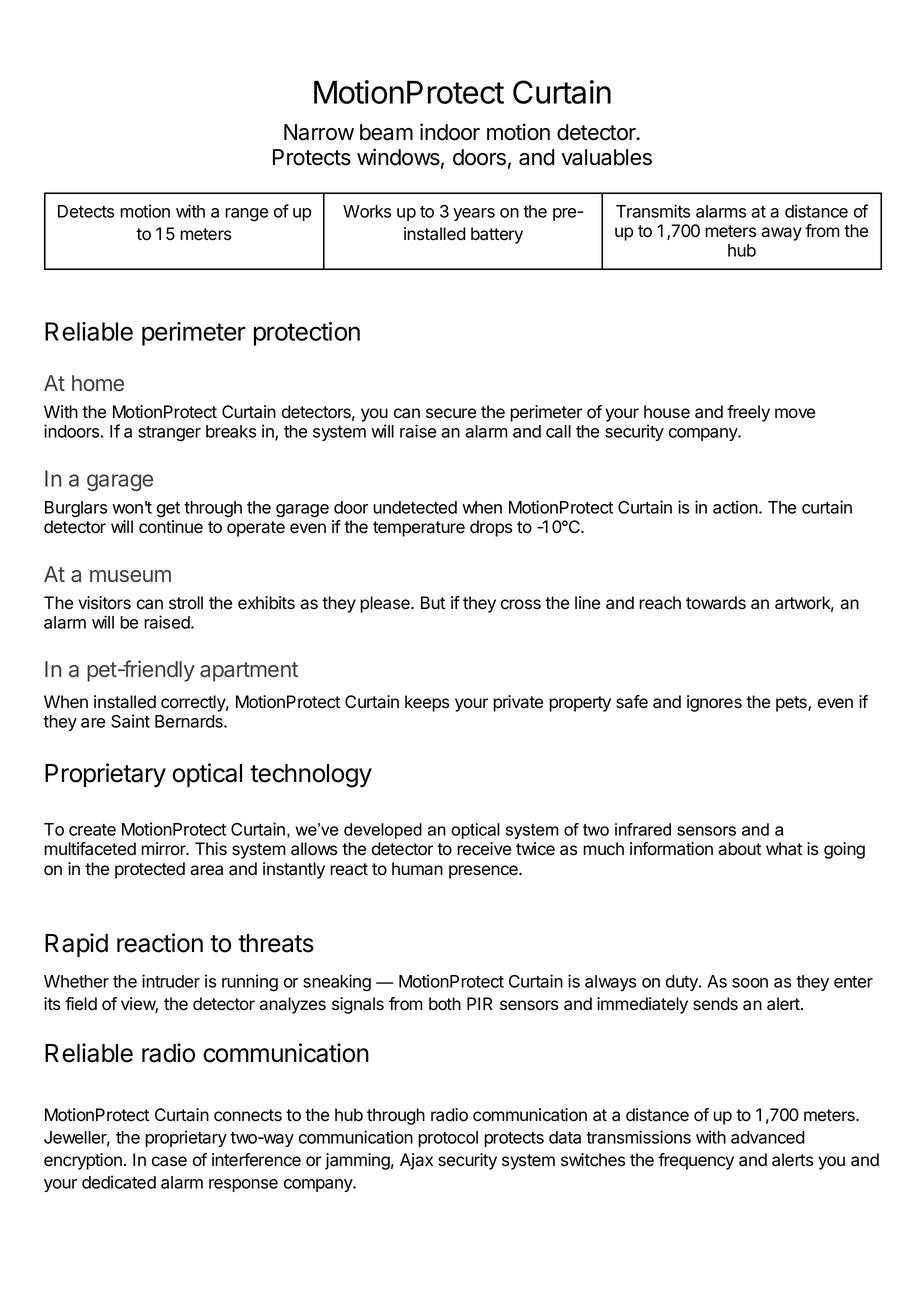  I want to click on breaks, so click(231, 431).
